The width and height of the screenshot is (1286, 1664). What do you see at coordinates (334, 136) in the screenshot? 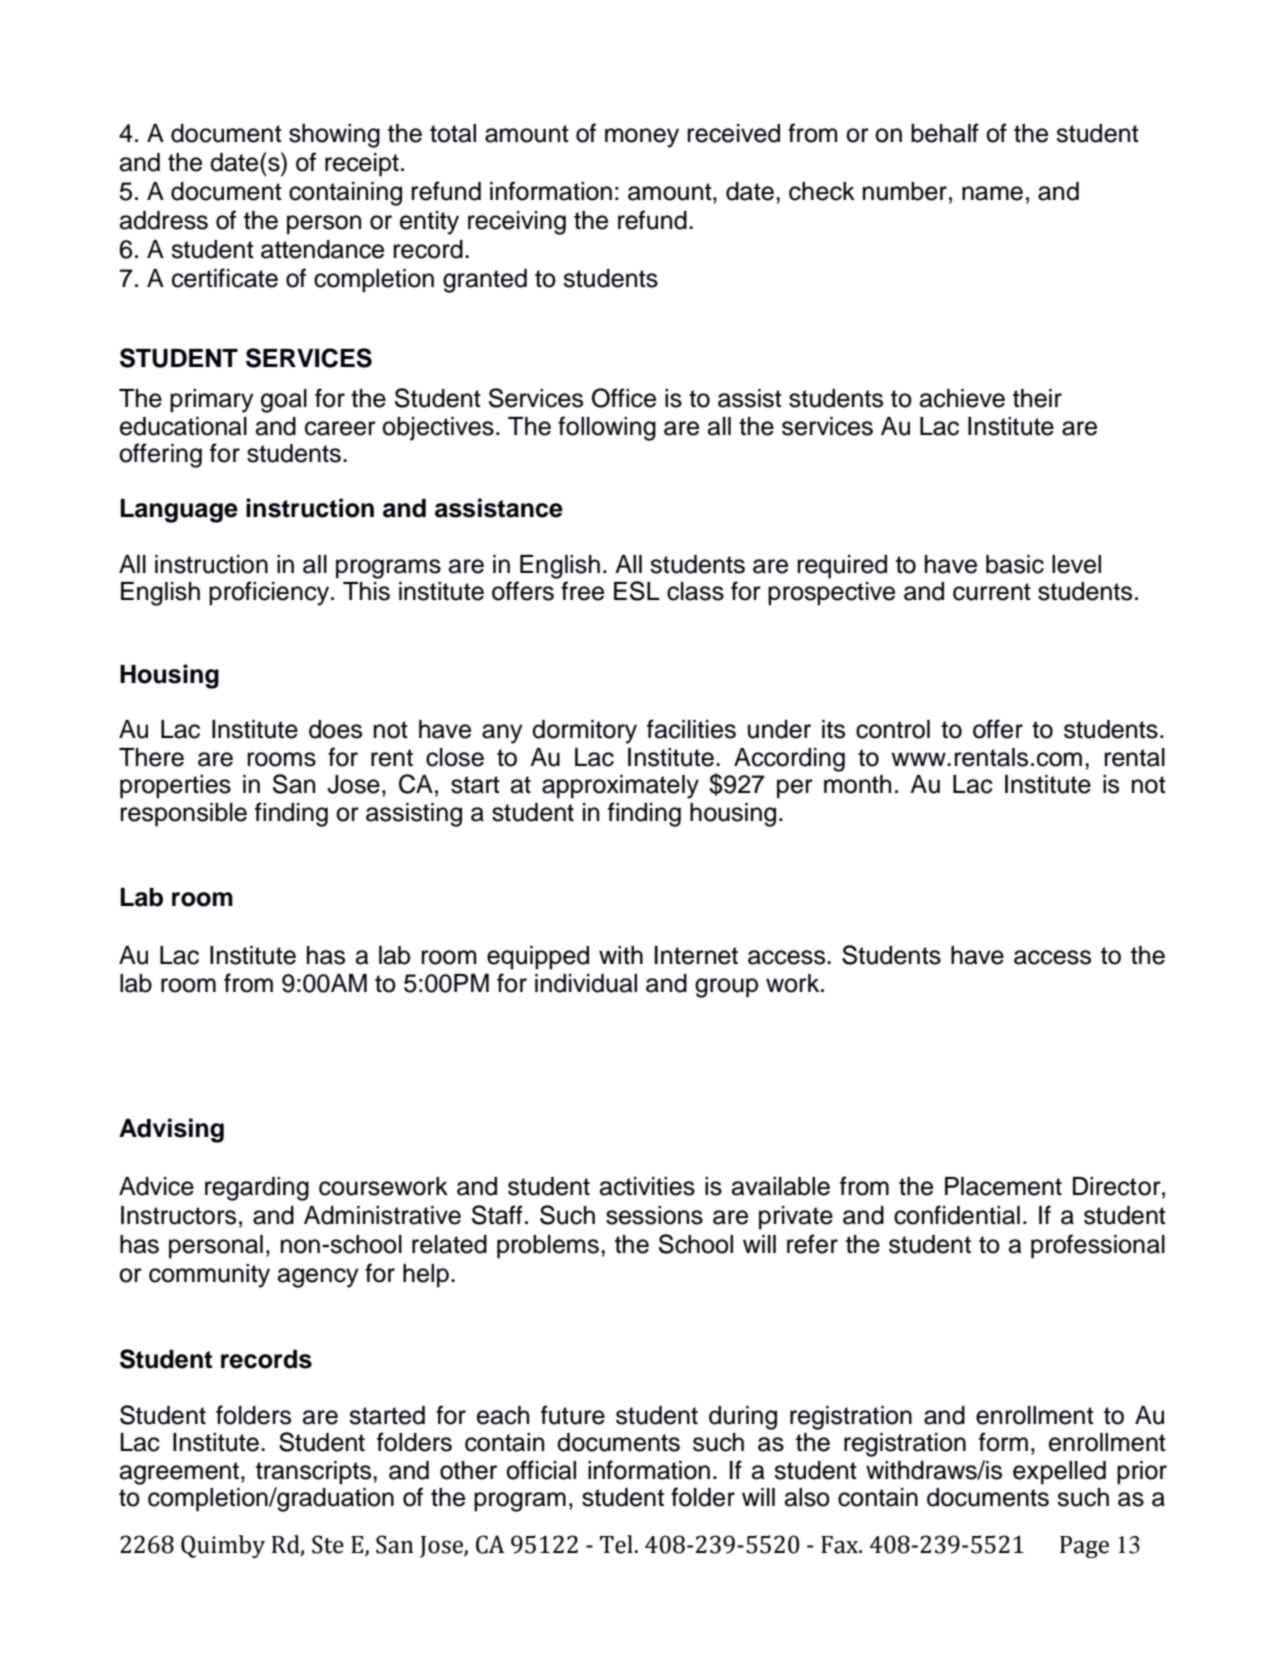
I see `showing` at bounding box center [334, 136].
